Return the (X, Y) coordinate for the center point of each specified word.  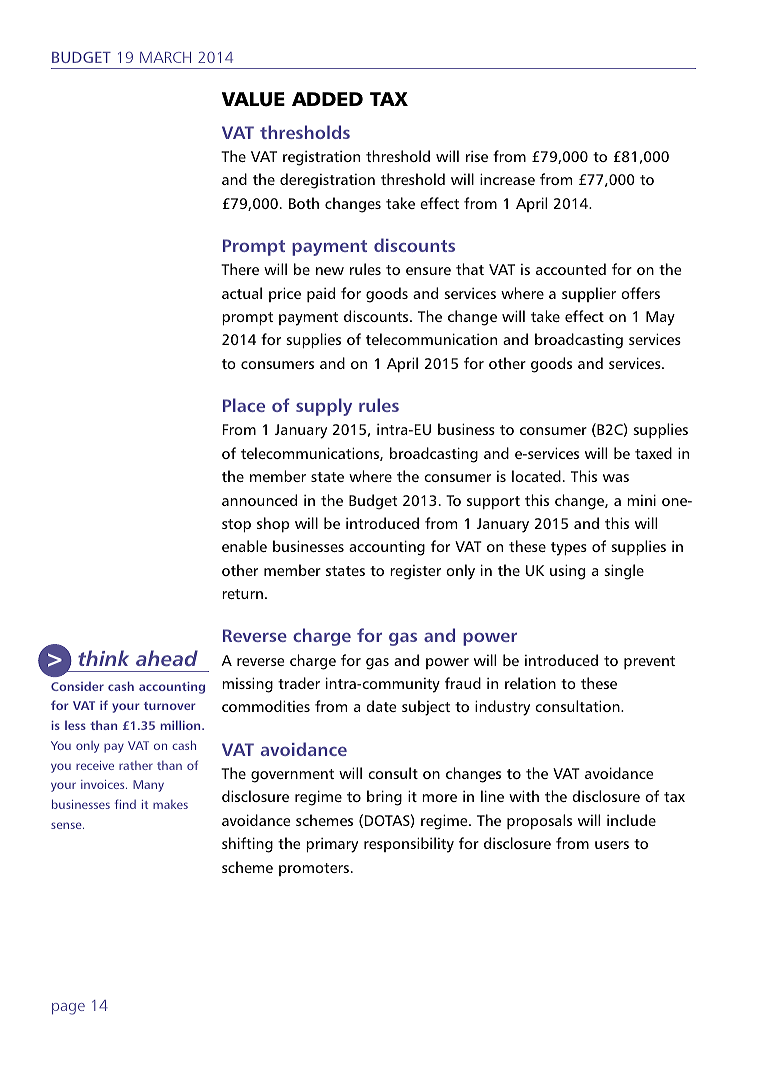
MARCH (165, 57)
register (415, 572)
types (569, 549)
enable (244, 546)
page (68, 1009)
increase (507, 179)
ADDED (327, 99)
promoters (314, 869)
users (612, 845)
